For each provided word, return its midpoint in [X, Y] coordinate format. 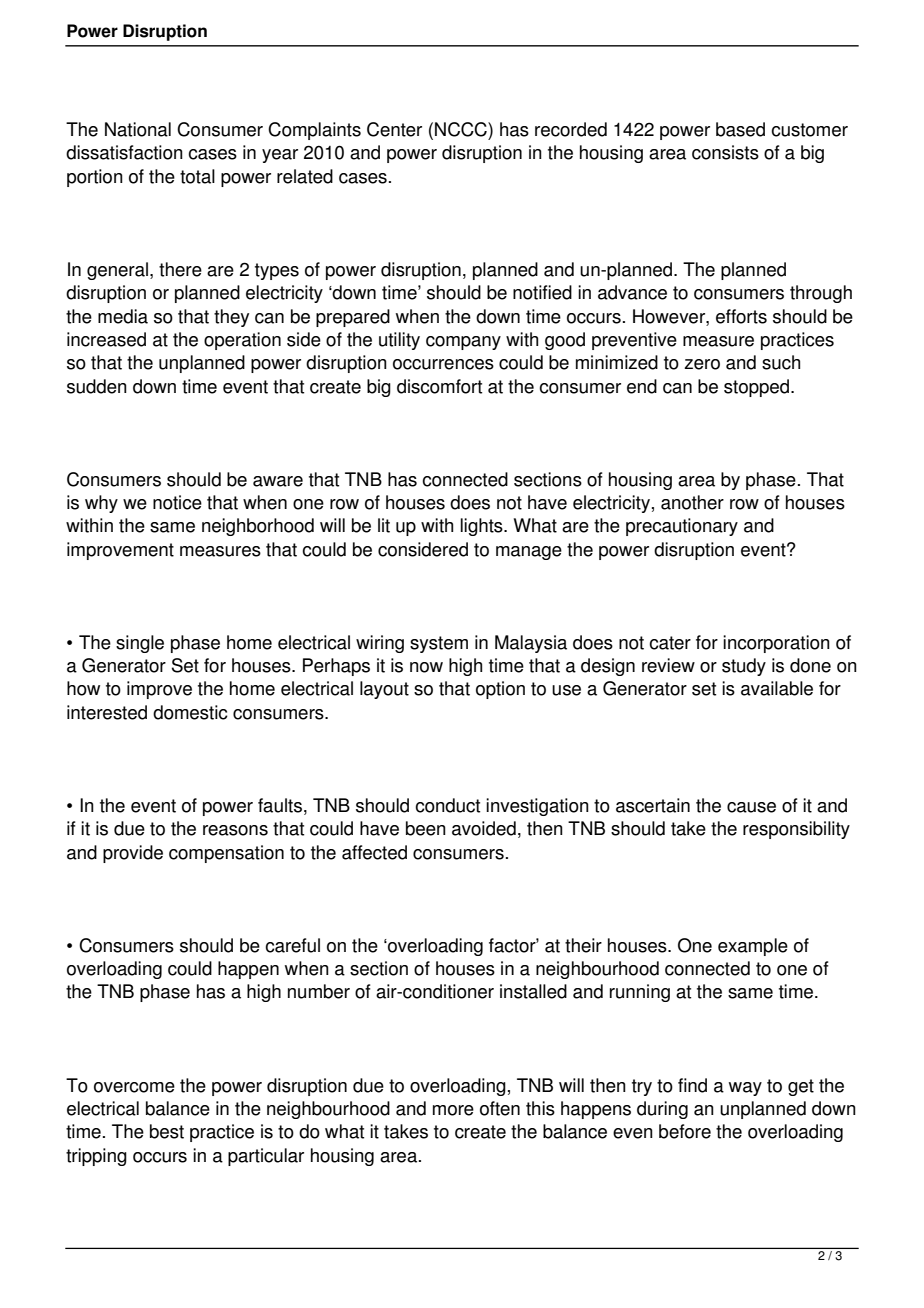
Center [394, 129]
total [197, 176]
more [453, 1110]
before [685, 1131]
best [167, 1131]
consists [725, 152]
